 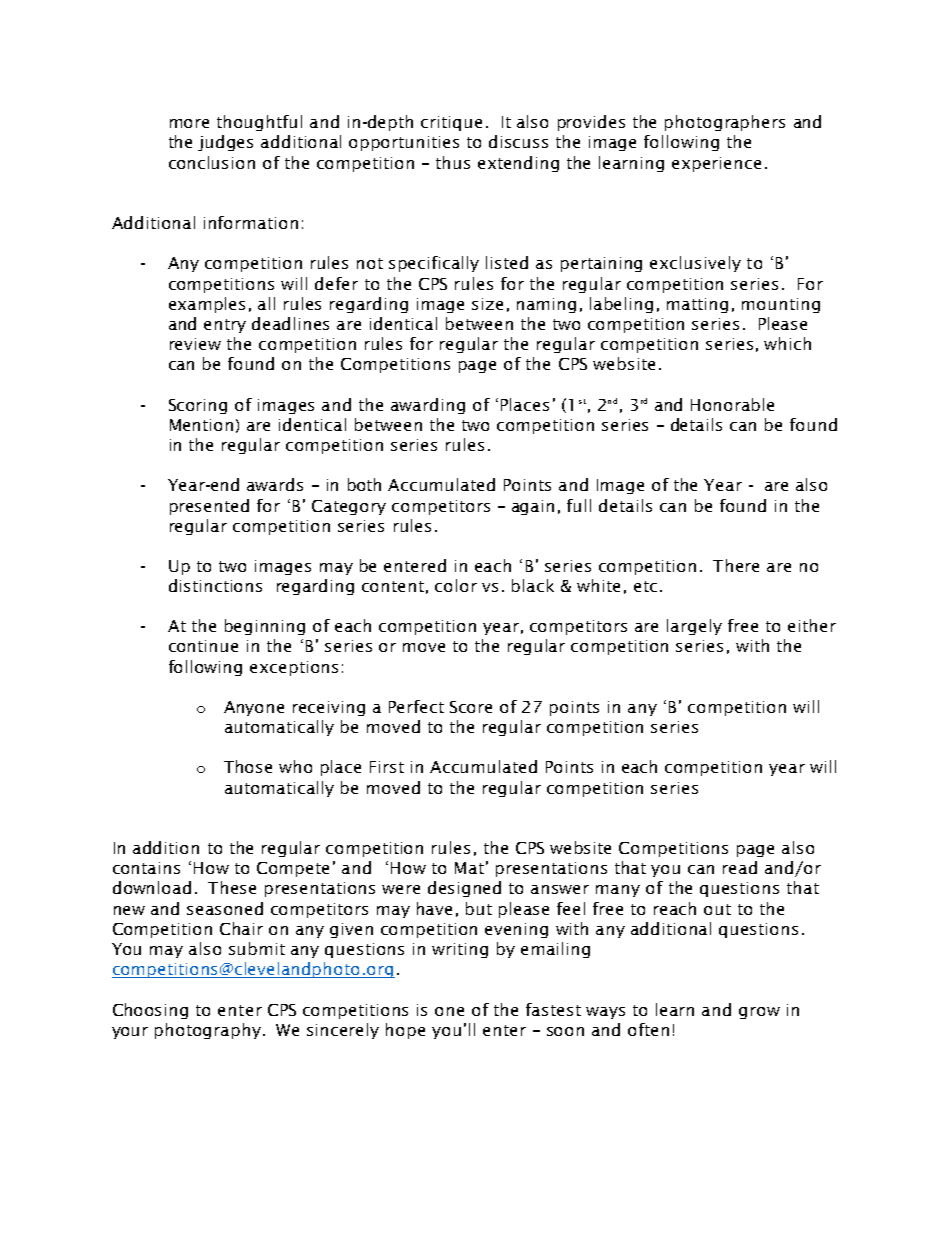 I want to click on Honorable, so click(x=732, y=404).
